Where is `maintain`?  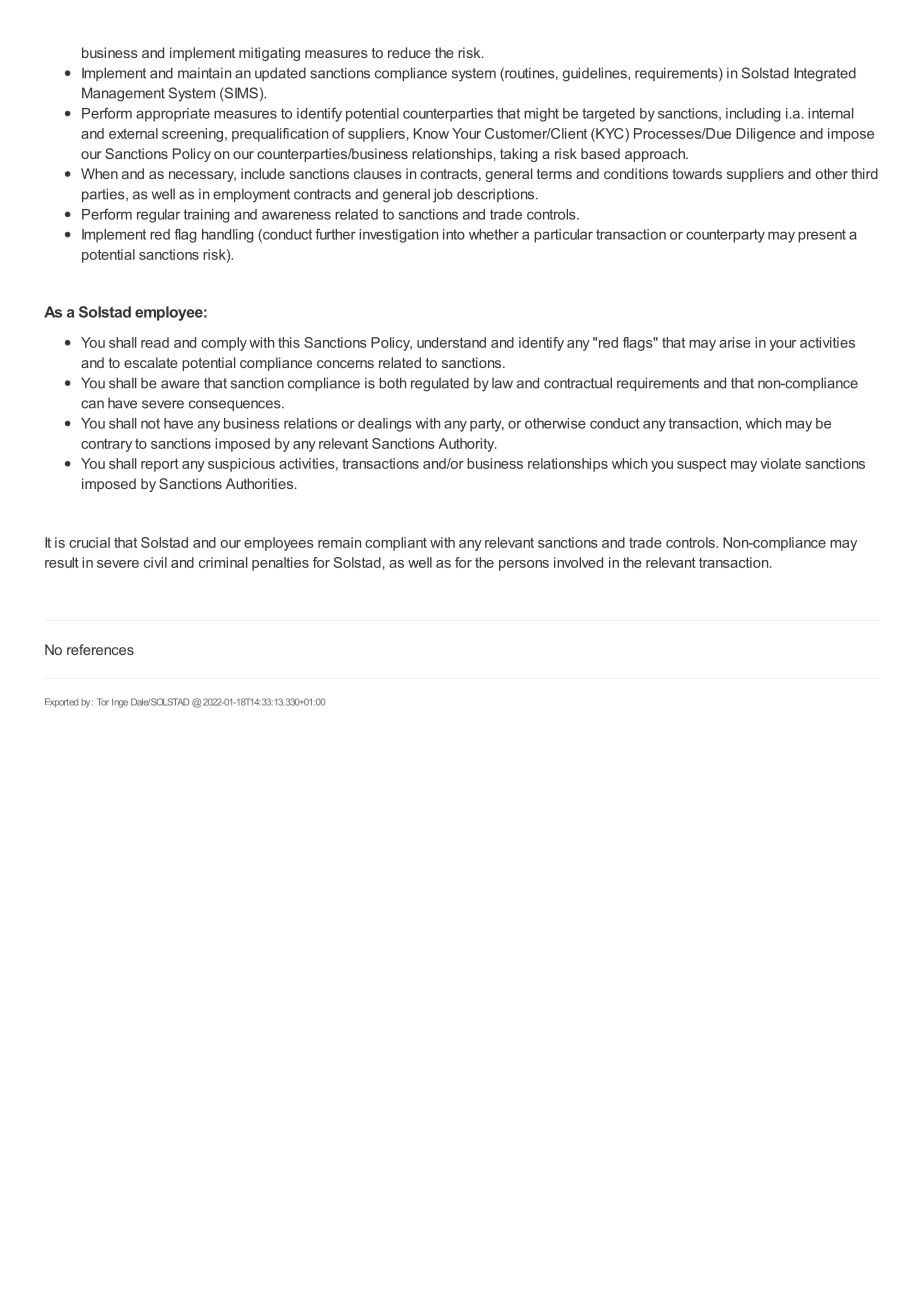 maintain is located at coordinates (204, 73).
